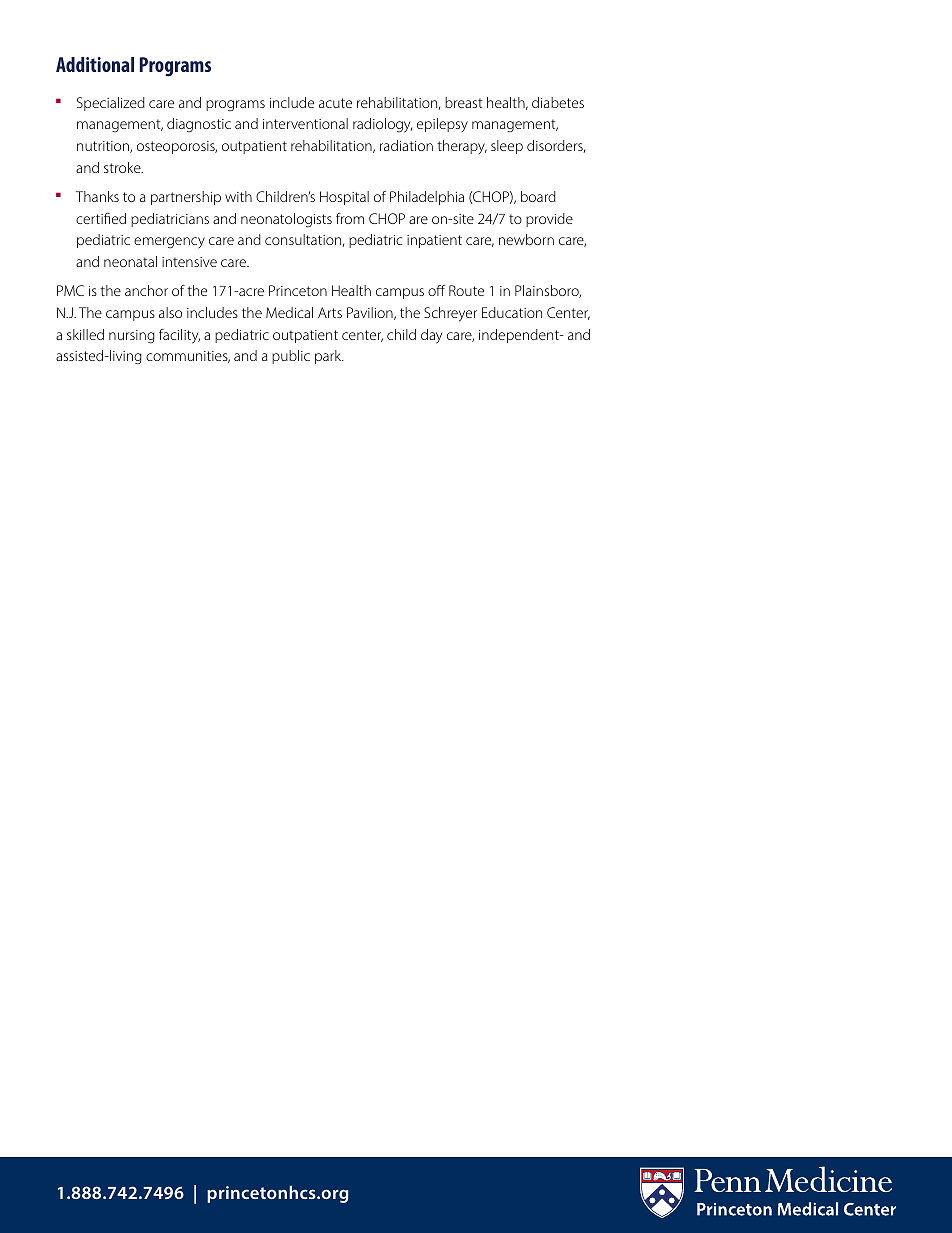  What do you see at coordinates (350, 218) in the screenshot?
I see `from` at bounding box center [350, 218].
